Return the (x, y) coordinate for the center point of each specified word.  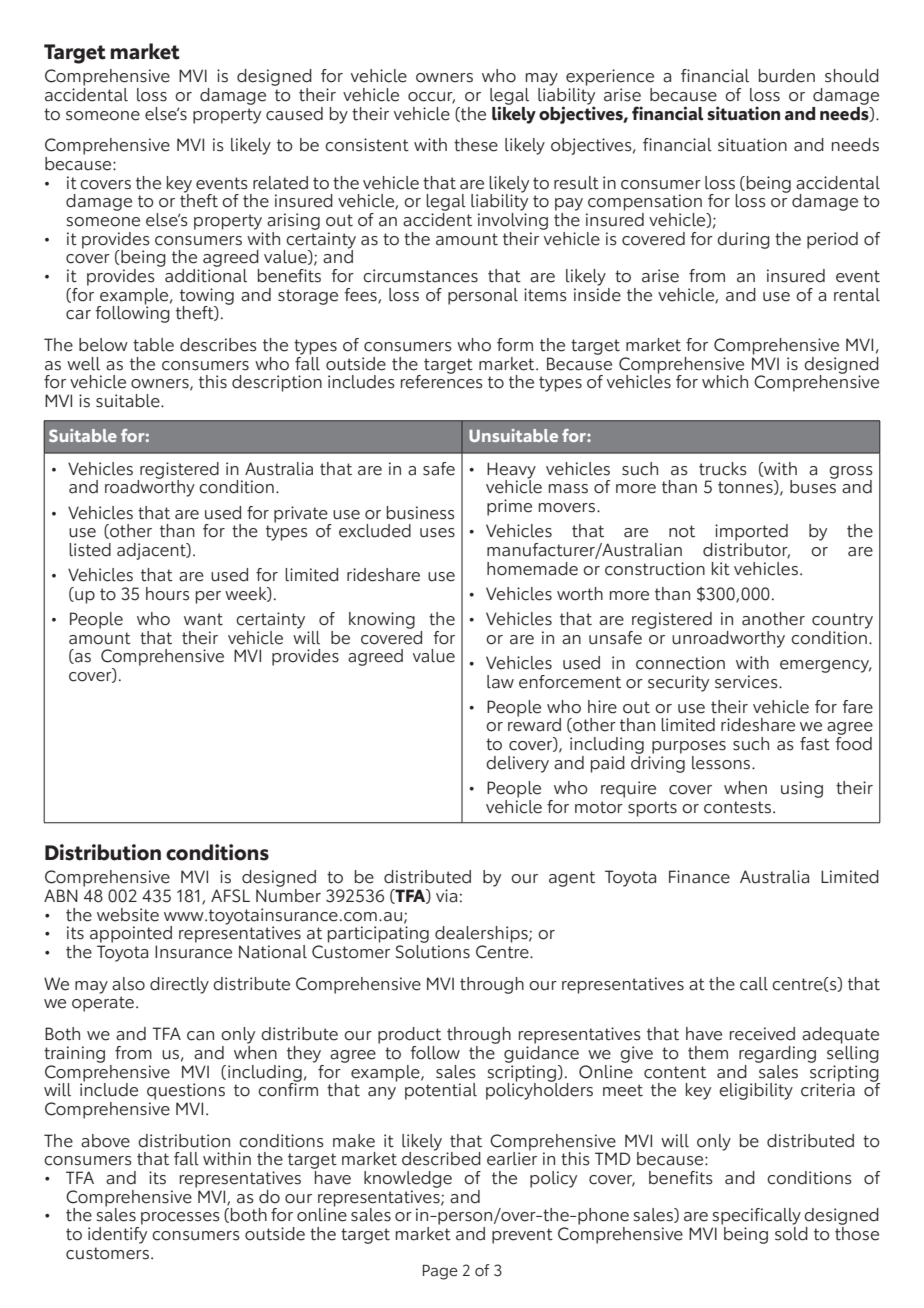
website (128, 915)
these (476, 145)
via (446, 896)
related (280, 183)
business (420, 513)
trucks (723, 469)
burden (787, 76)
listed (90, 550)
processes (180, 1218)
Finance (699, 877)
